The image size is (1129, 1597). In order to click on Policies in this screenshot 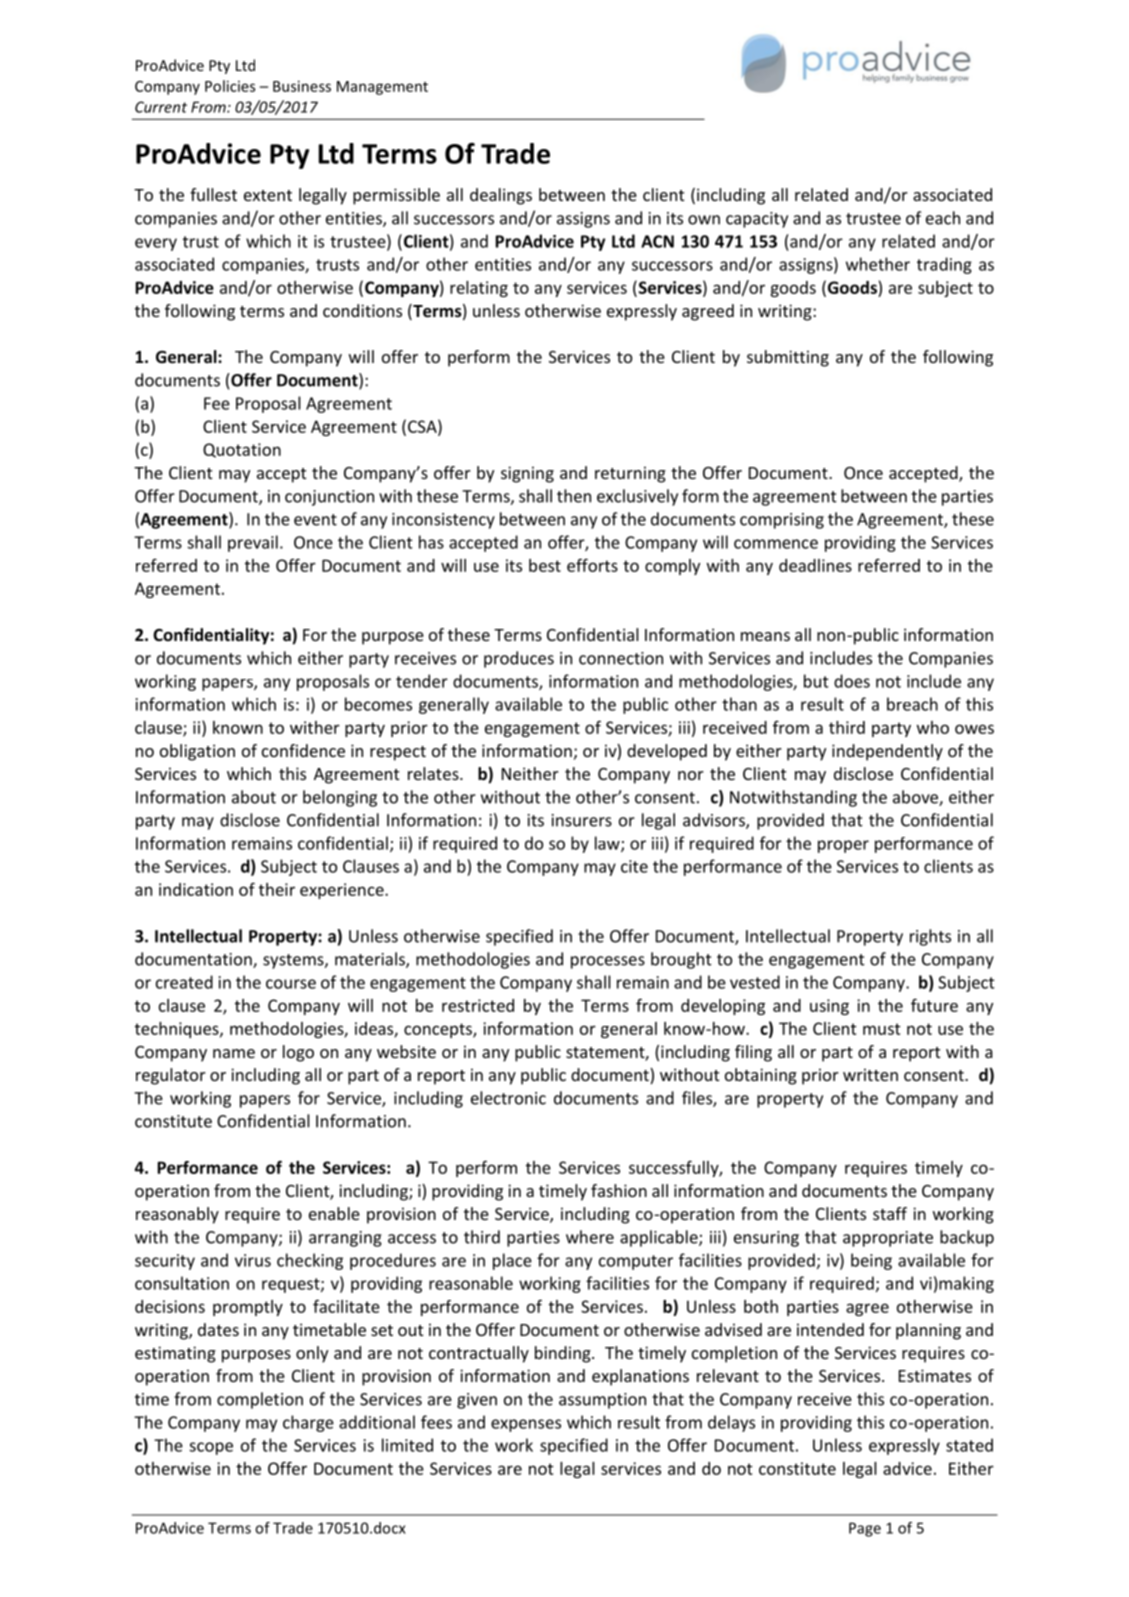, I will do `click(230, 86)`.
